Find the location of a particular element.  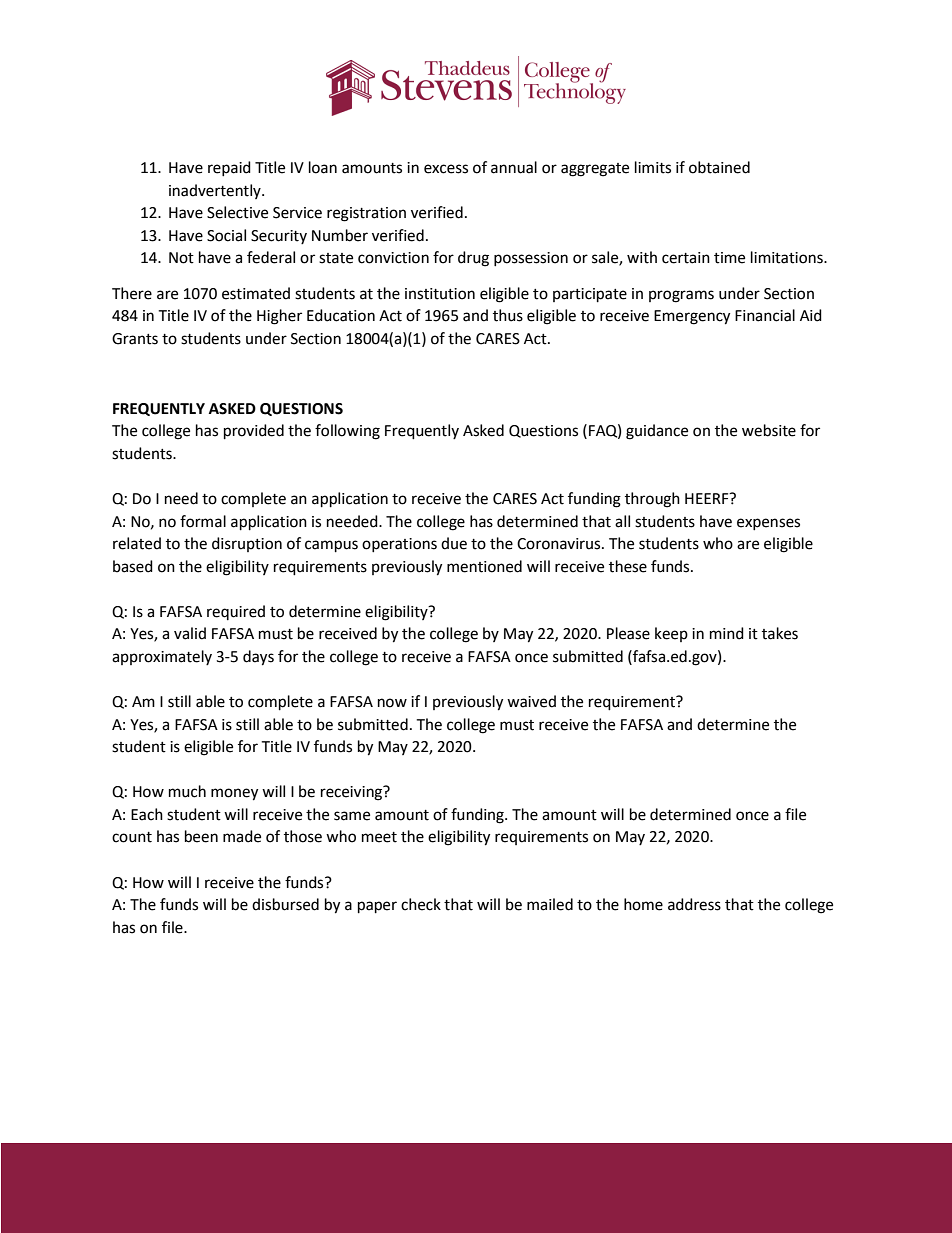

disbursed is located at coordinates (285, 904).
